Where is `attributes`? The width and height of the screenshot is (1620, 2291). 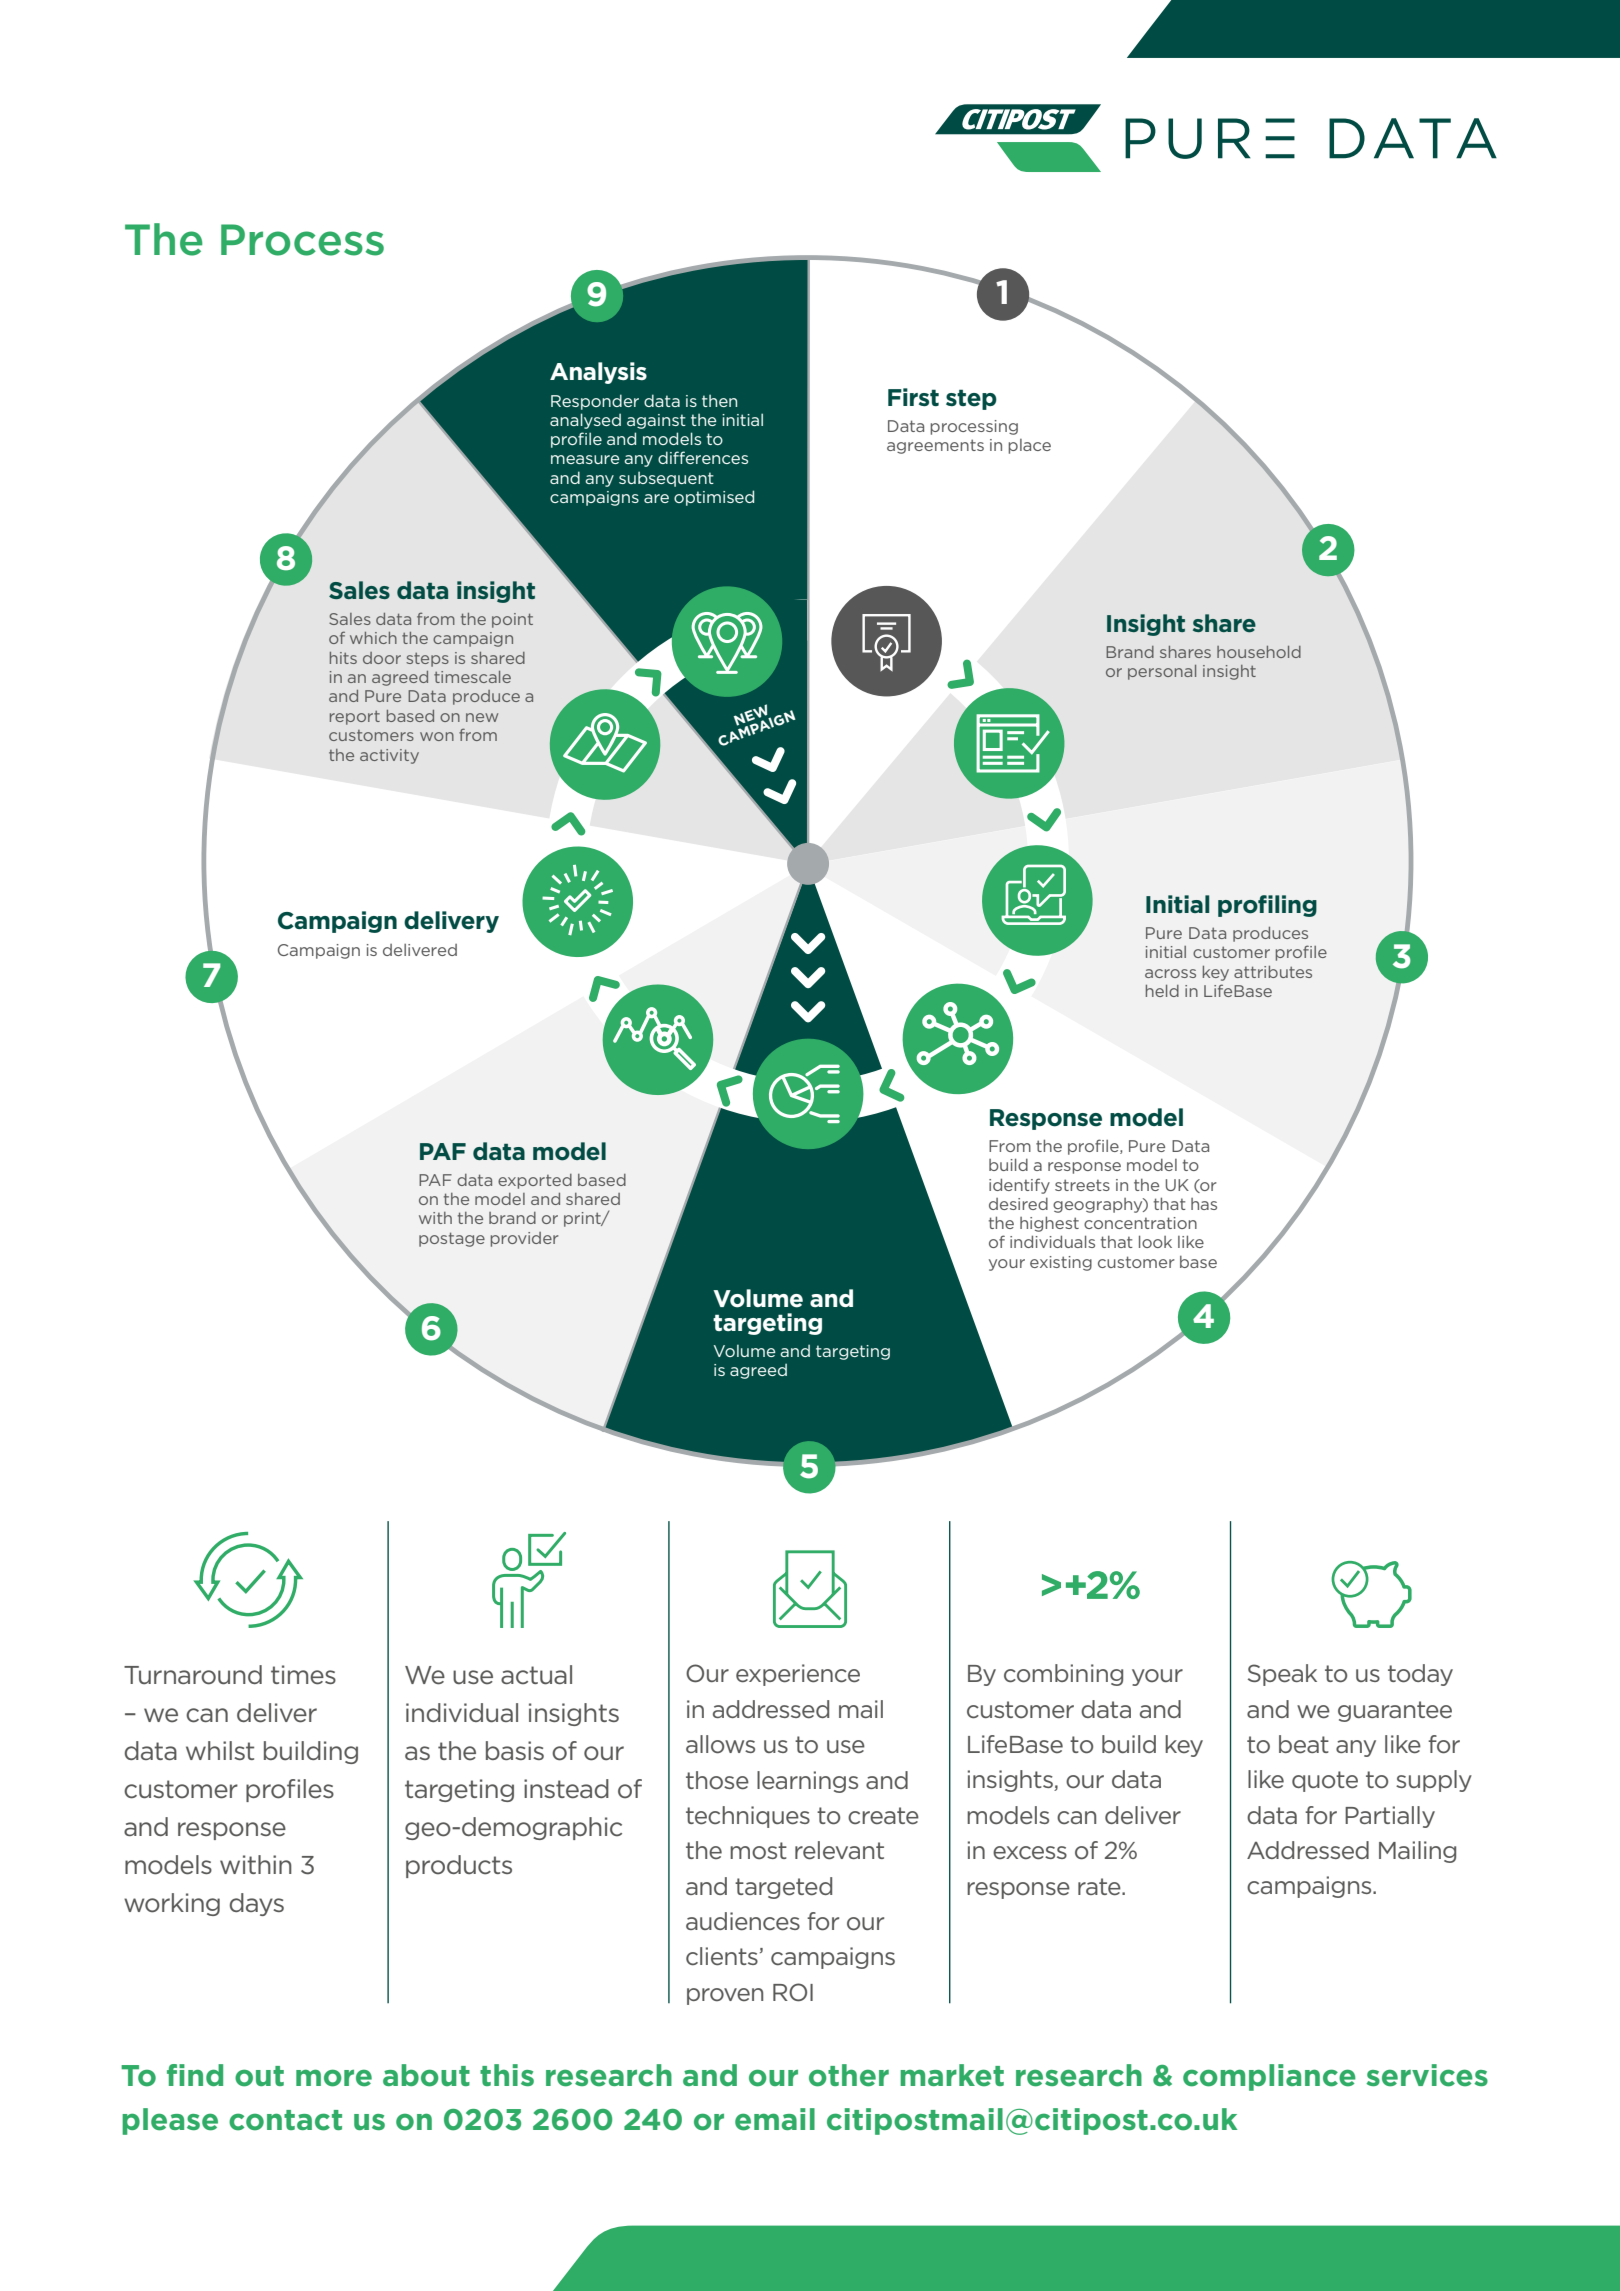
attributes is located at coordinates (1273, 972).
